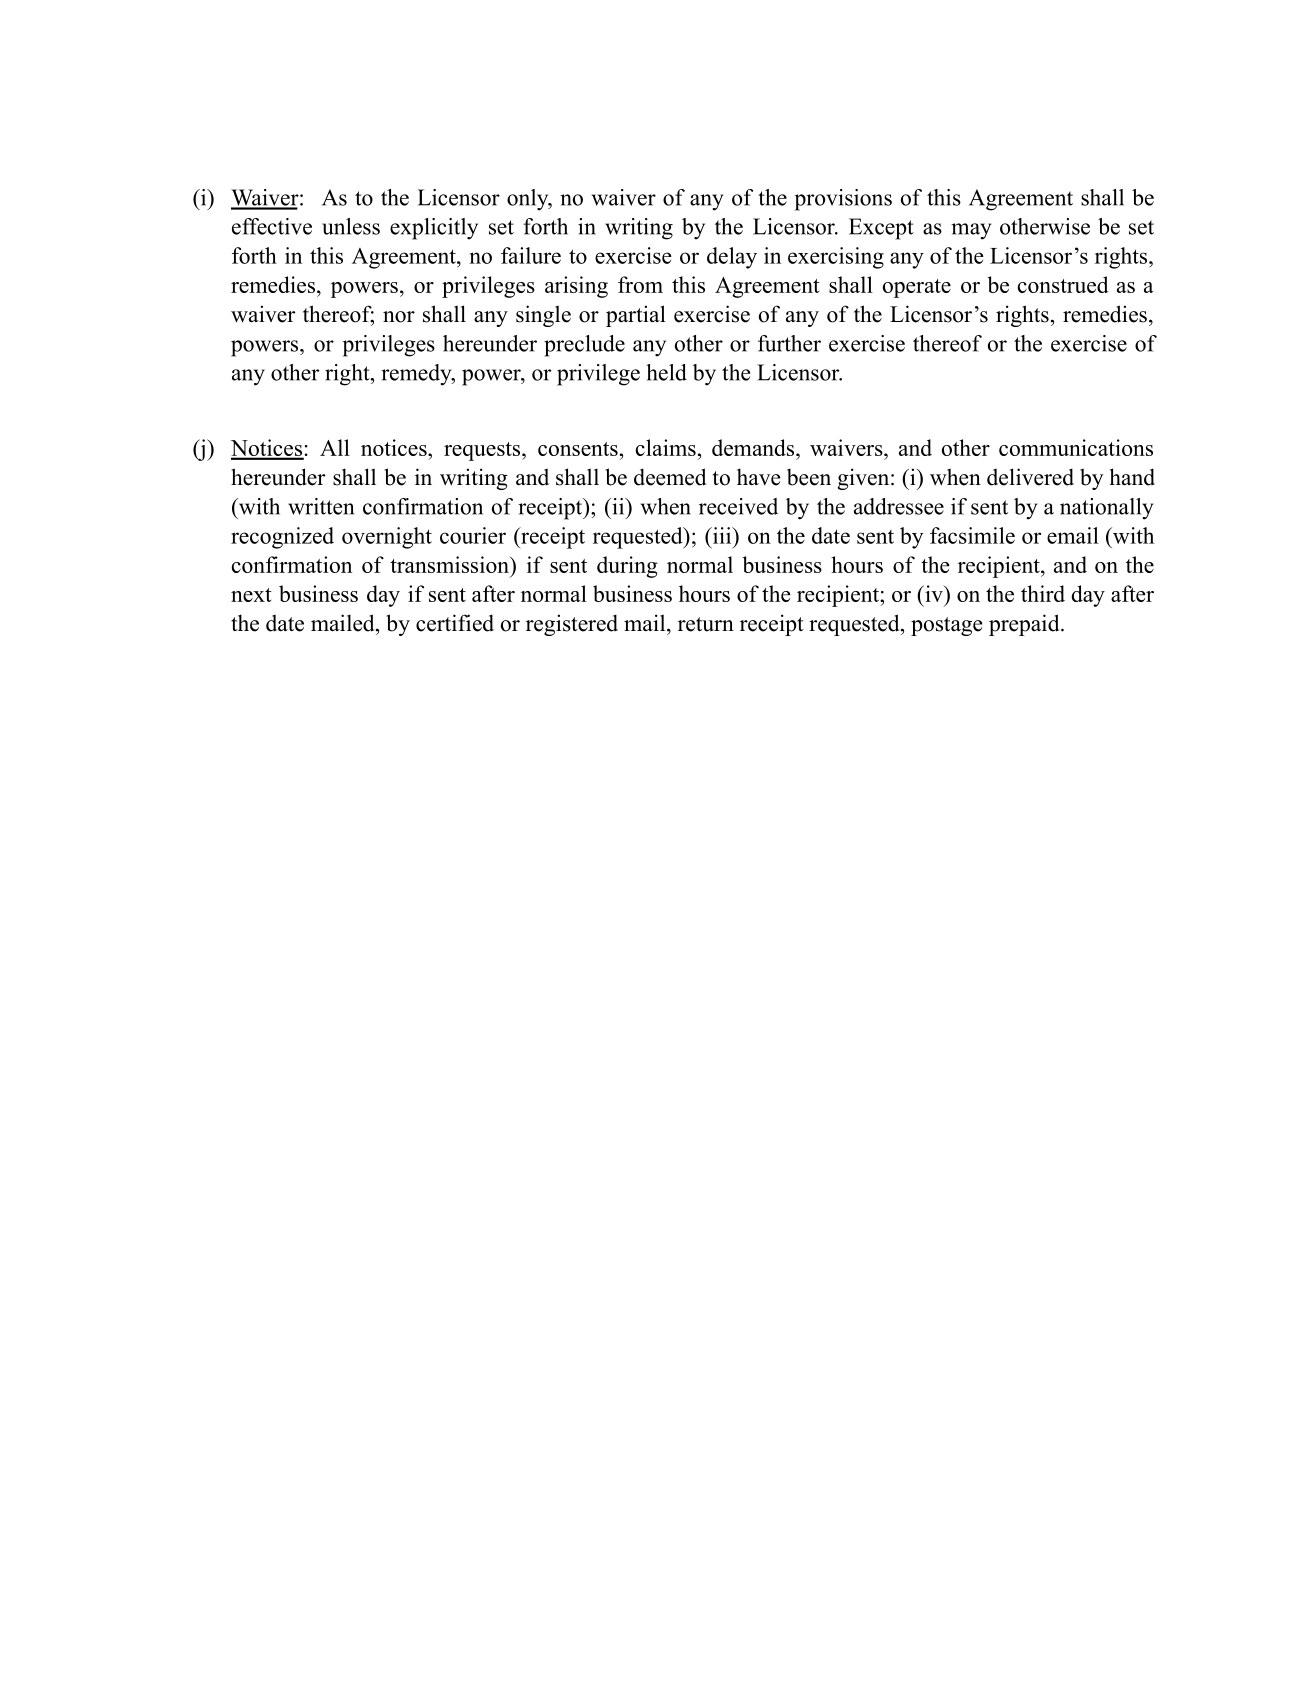 Image resolution: width=1309 pixels, height=1694 pixels. I want to click on may, so click(971, 231).
